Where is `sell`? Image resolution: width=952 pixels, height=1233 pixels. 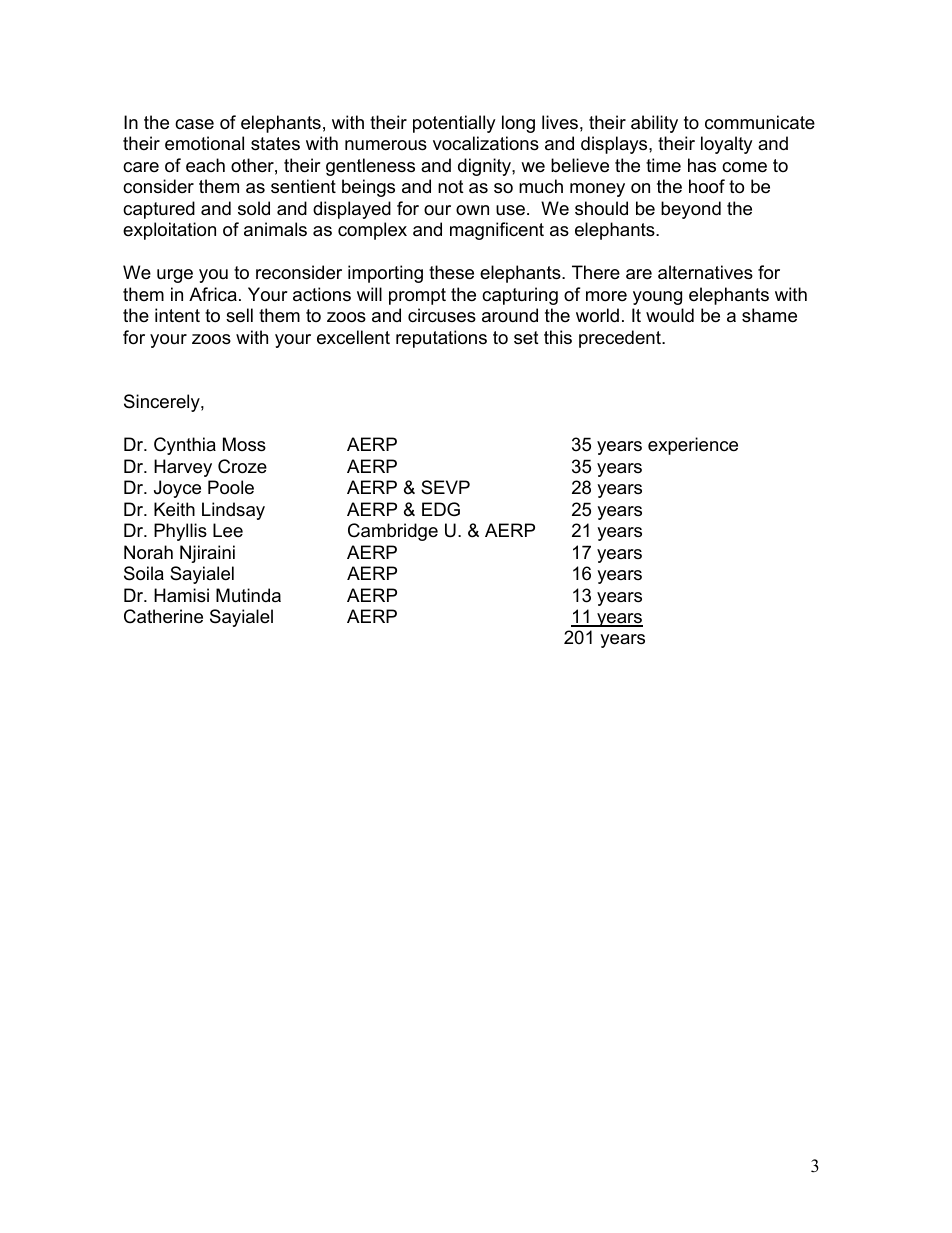 sell is located at coordinates (239, 315).
